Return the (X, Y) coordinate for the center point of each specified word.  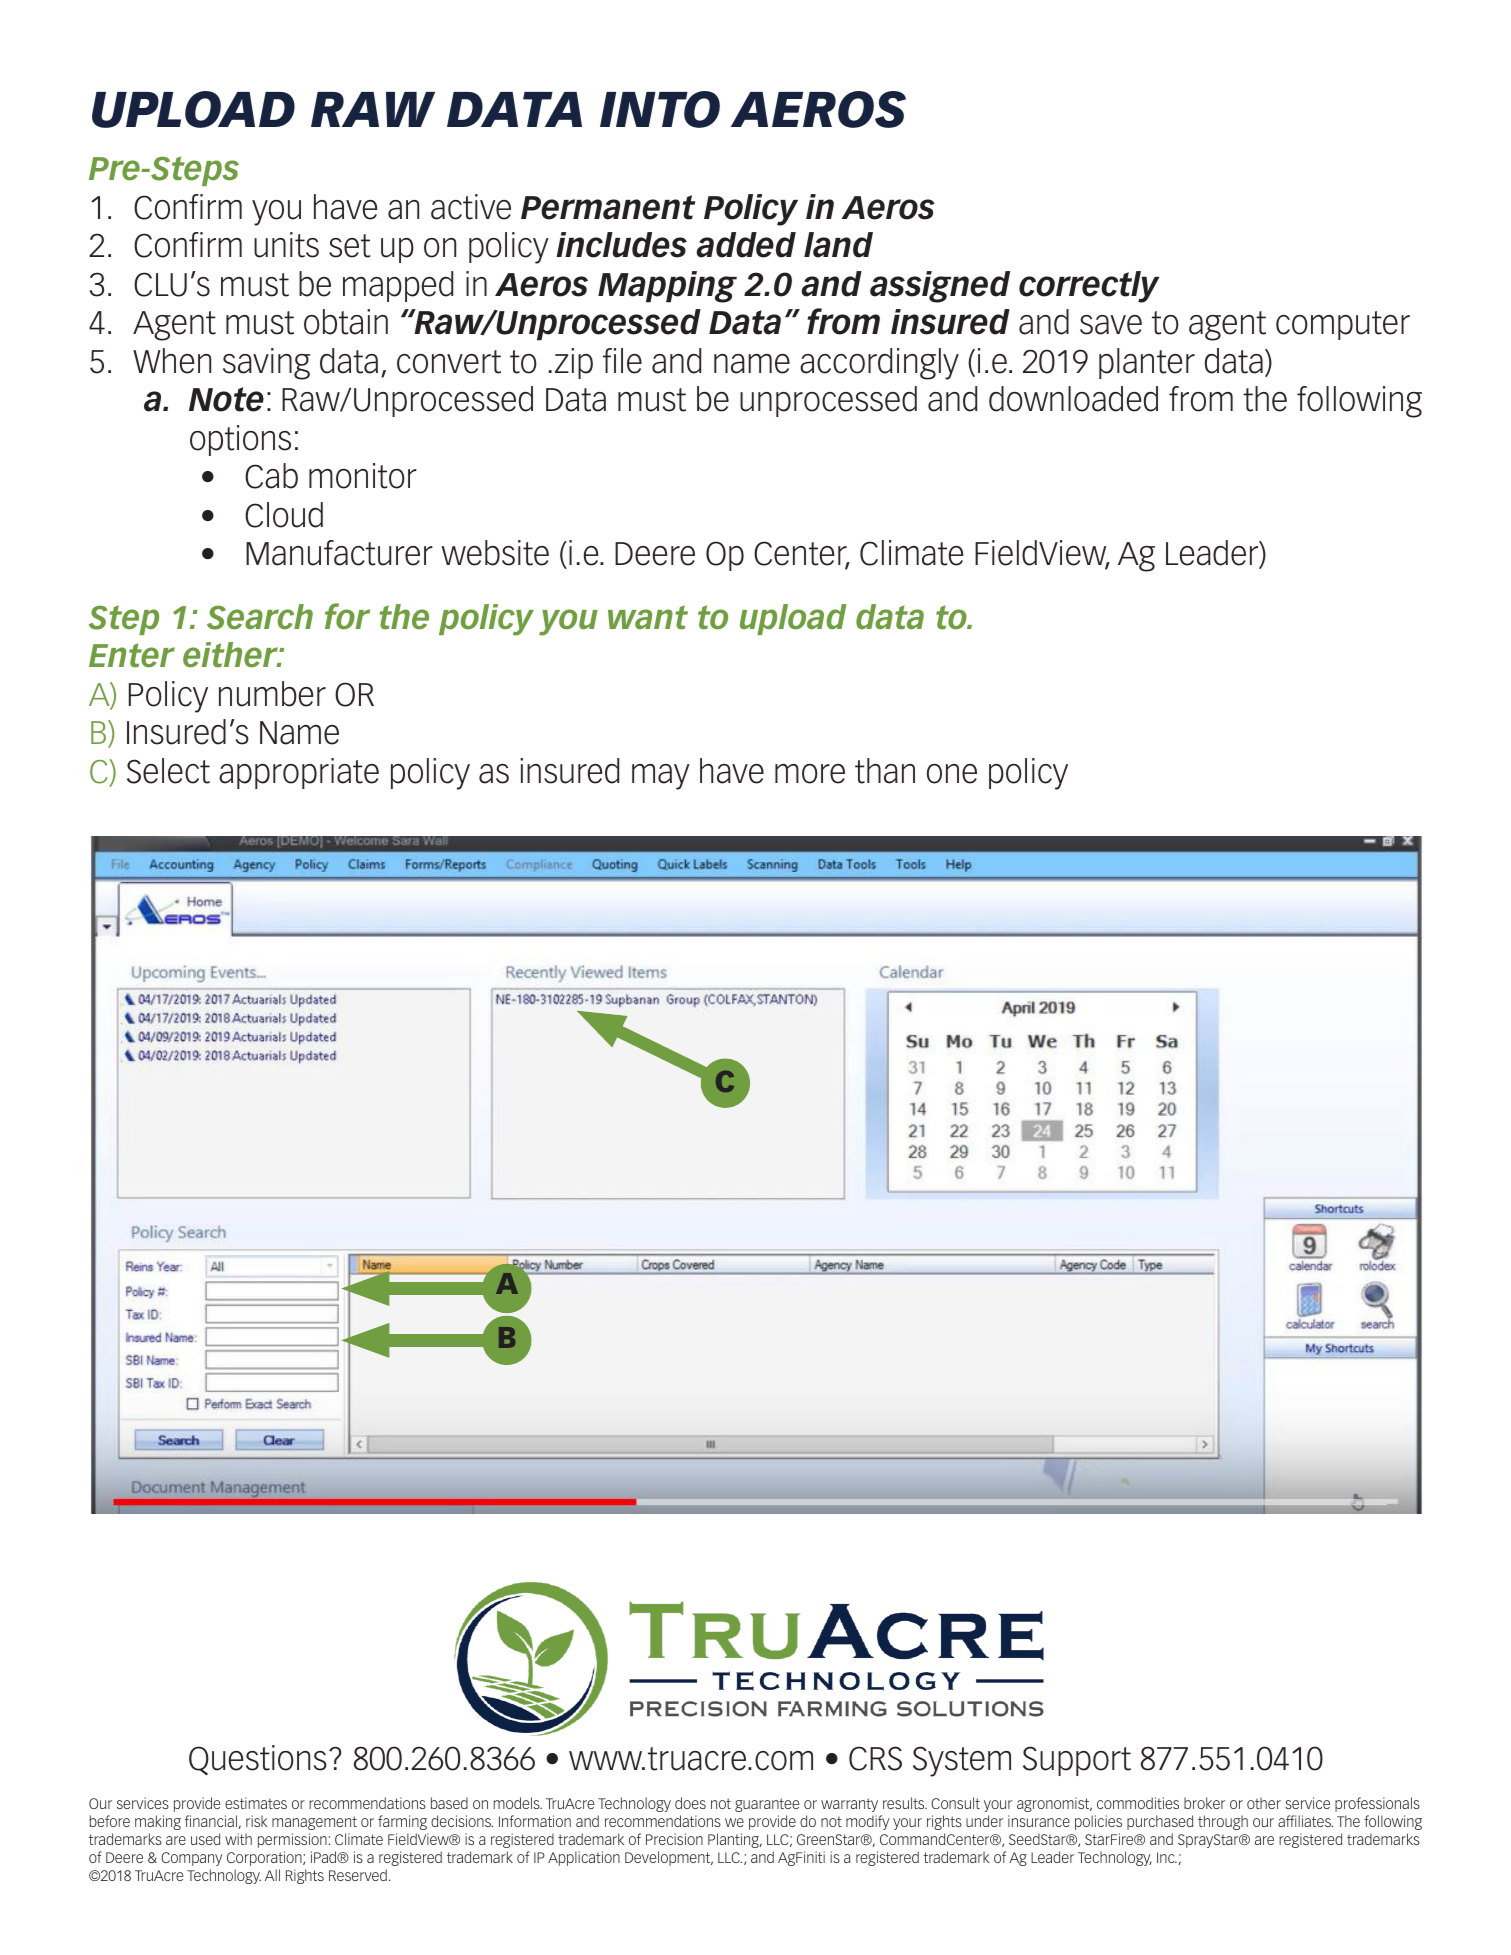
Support (1077, 1761)
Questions (258, 1760)
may (661, 777)
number (272, 694)
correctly (1089, 287)
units (286, 245)
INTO (660, 109)
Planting (734, 1840)
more (810, 774)
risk (257, 1821)
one (952, 774)
